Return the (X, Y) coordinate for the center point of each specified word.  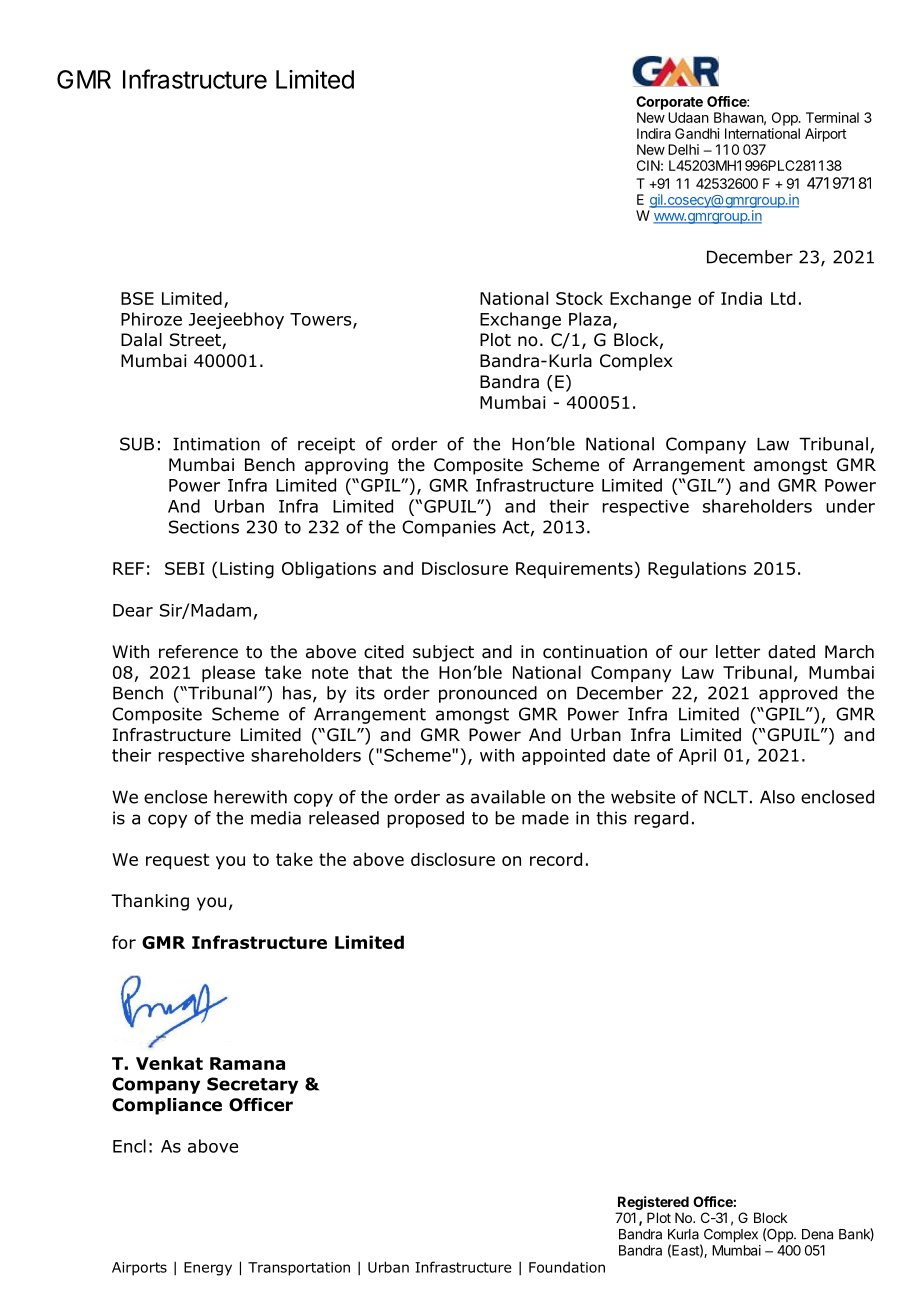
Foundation (567, 1267)
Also (777, 797)
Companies (449, 528)
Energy (208, 1269)
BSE (137, 298)
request (177, 861)
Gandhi (697, 133)
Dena (817, 1234)
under (850, 506)
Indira (654, 133)
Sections (204, 527)
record (556, 859)
